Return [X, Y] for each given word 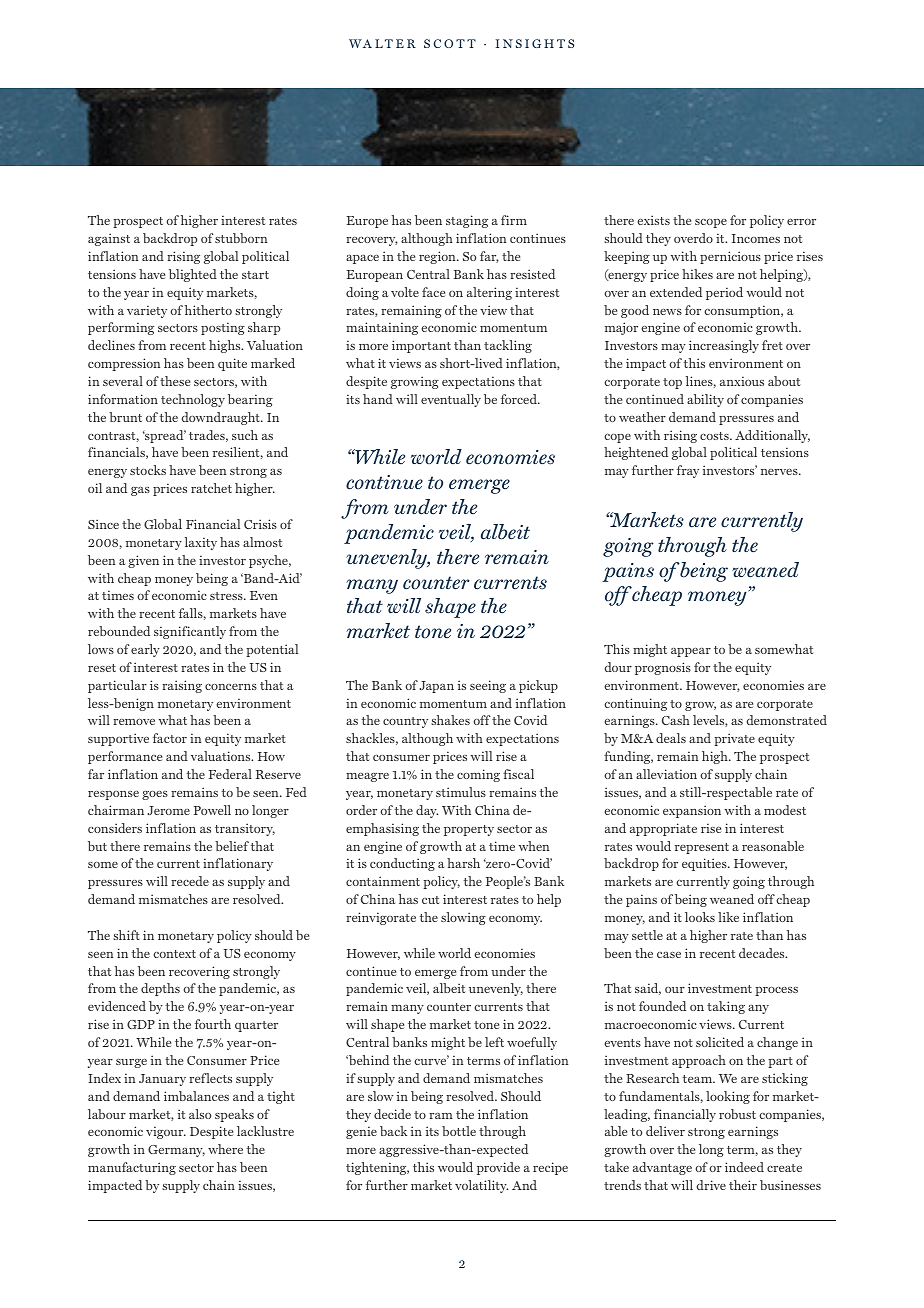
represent [702, 848]
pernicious [730, 257]
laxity [200, 543]
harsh [463, 863]
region [438, 257]
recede [190, 881]
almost [263, 542]
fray [688, 471]
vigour [166, 1132]
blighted [193, 275]
